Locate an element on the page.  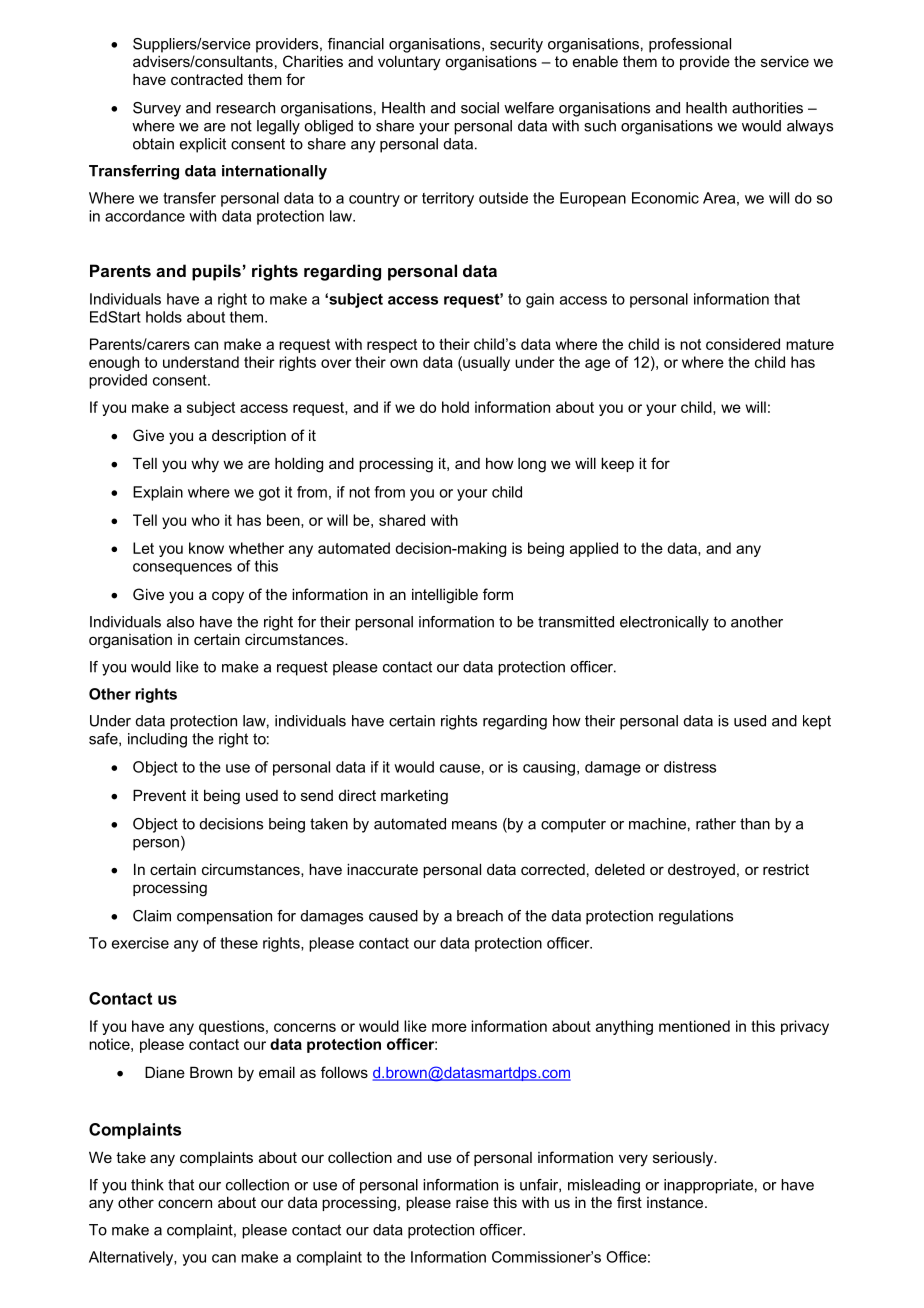
rather is located at coordinates (716, 824).
